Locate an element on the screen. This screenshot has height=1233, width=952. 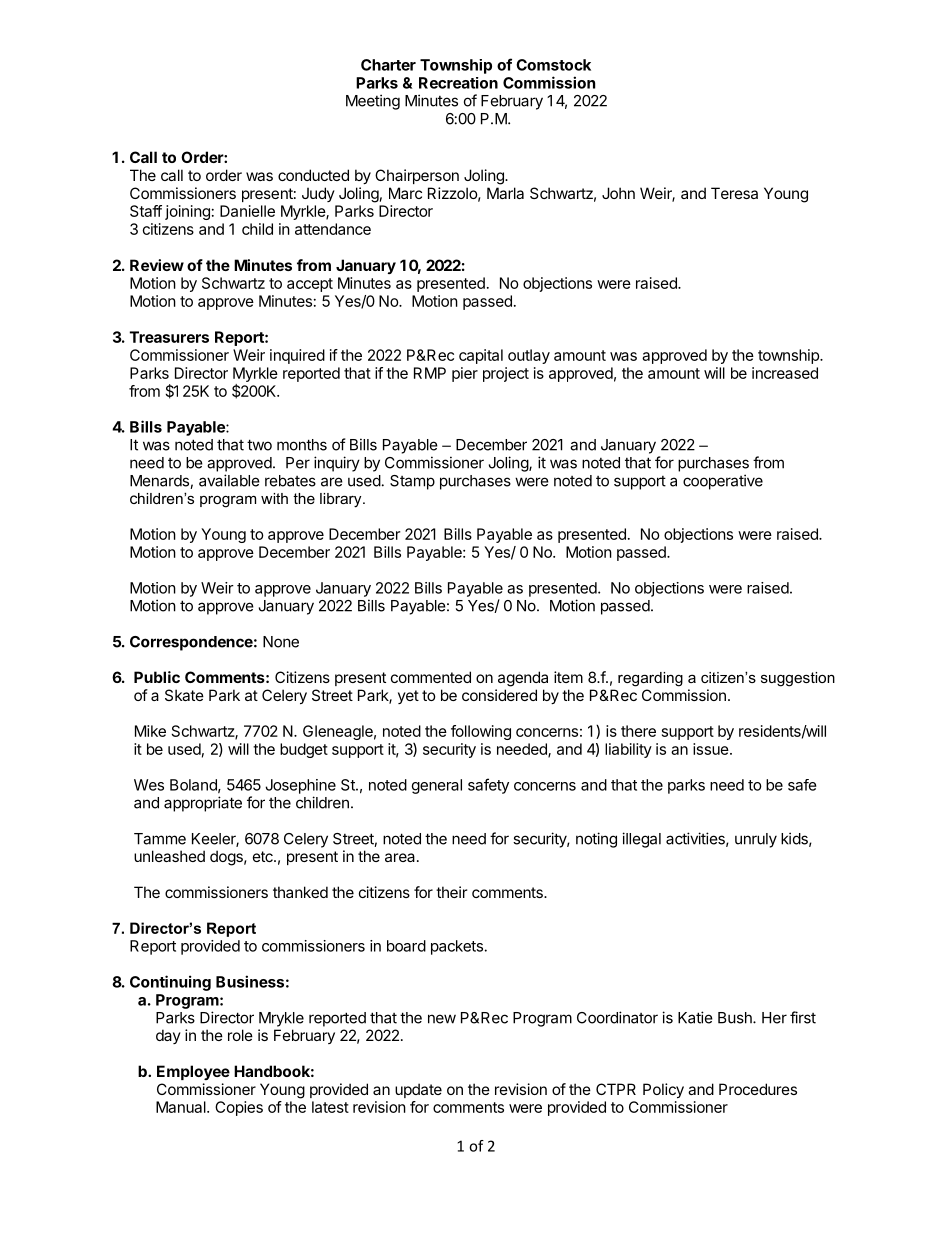
pier is located at coordinates (465, 374).
